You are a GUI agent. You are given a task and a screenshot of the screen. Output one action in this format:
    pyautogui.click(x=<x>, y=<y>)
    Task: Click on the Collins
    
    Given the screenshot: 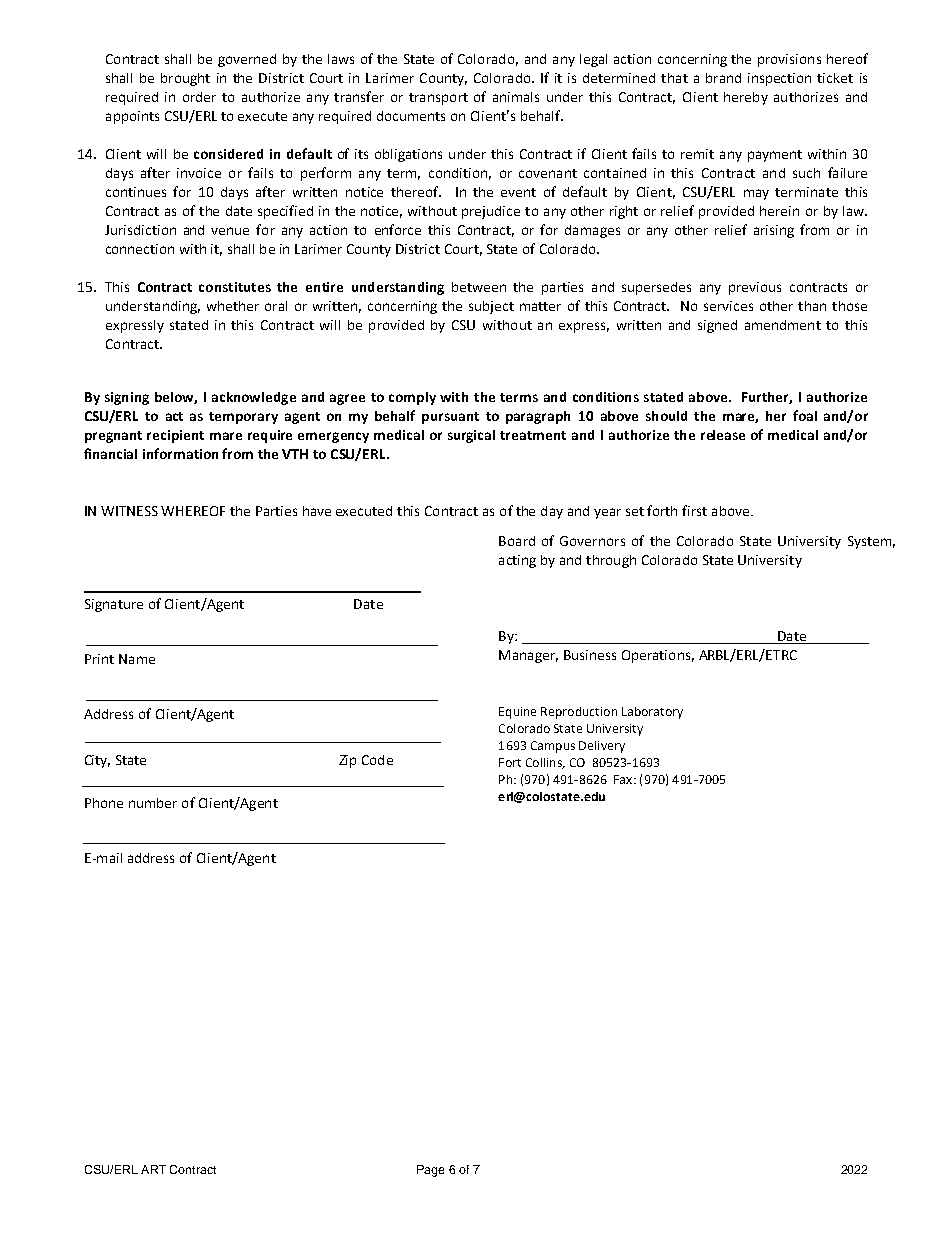 What is the action you would take?
    pyautogui.click(x=545, y=763)
